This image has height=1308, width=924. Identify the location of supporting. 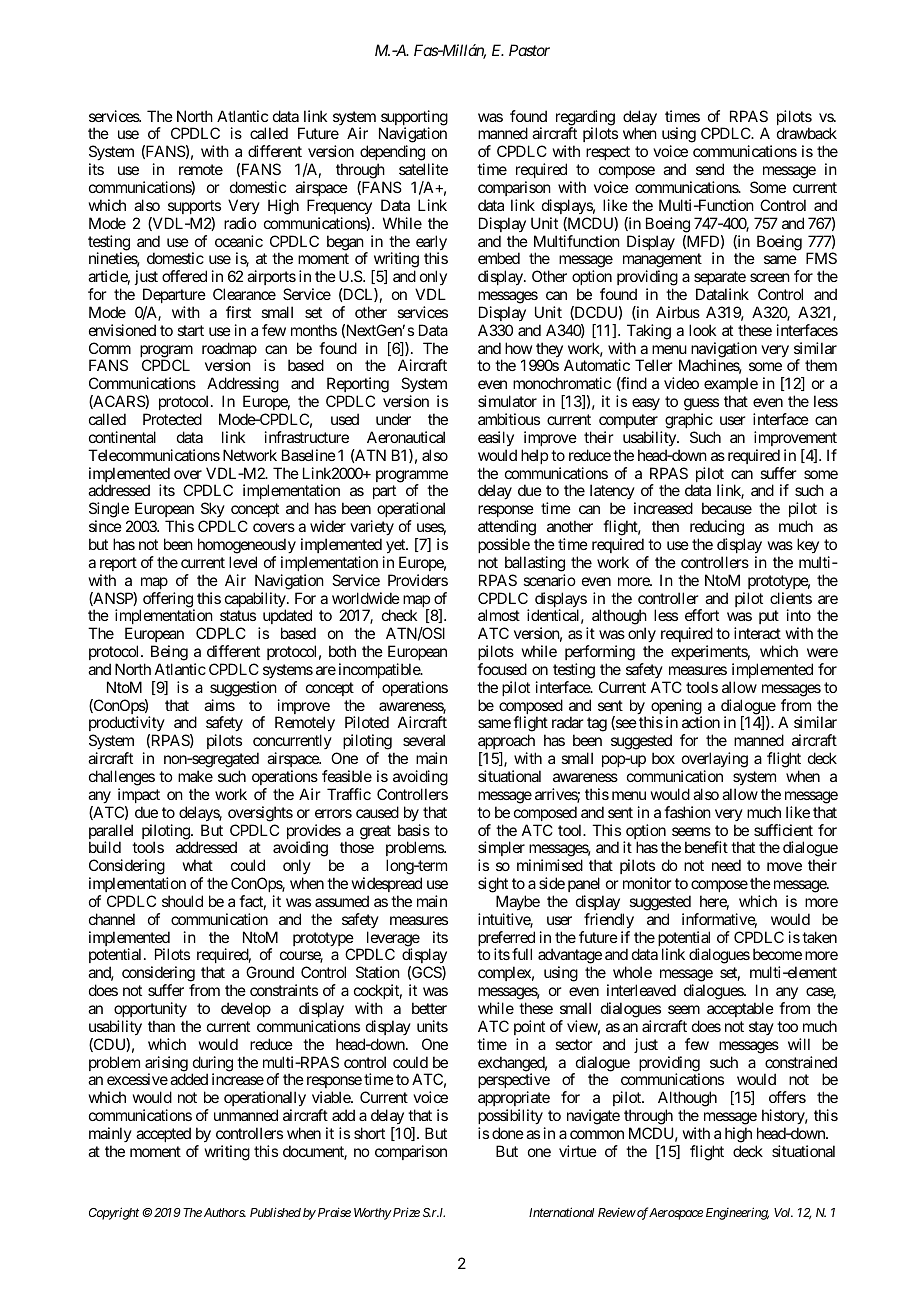
(413, 119).
